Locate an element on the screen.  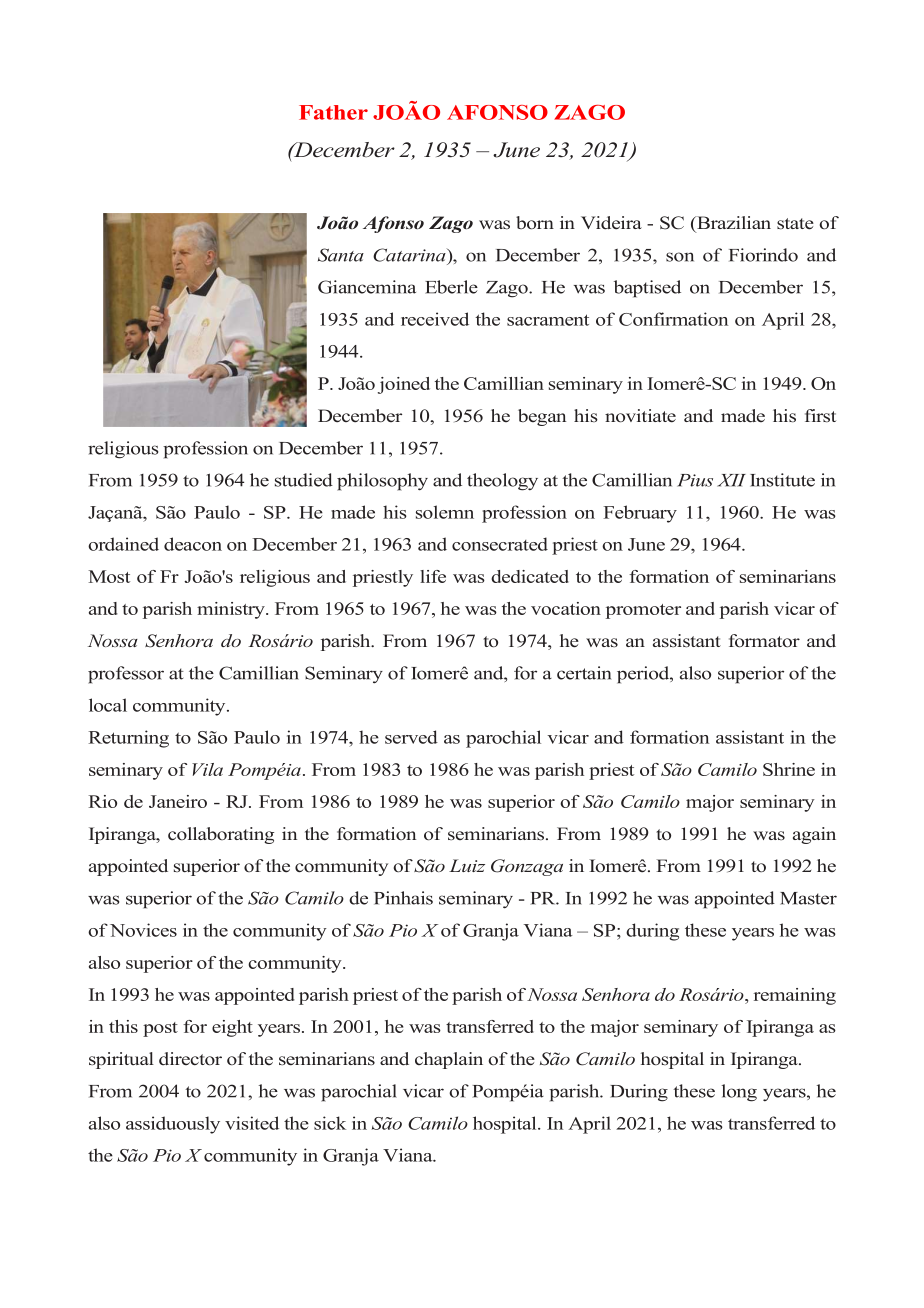
Shrine is located at coordinates (789, 769).
